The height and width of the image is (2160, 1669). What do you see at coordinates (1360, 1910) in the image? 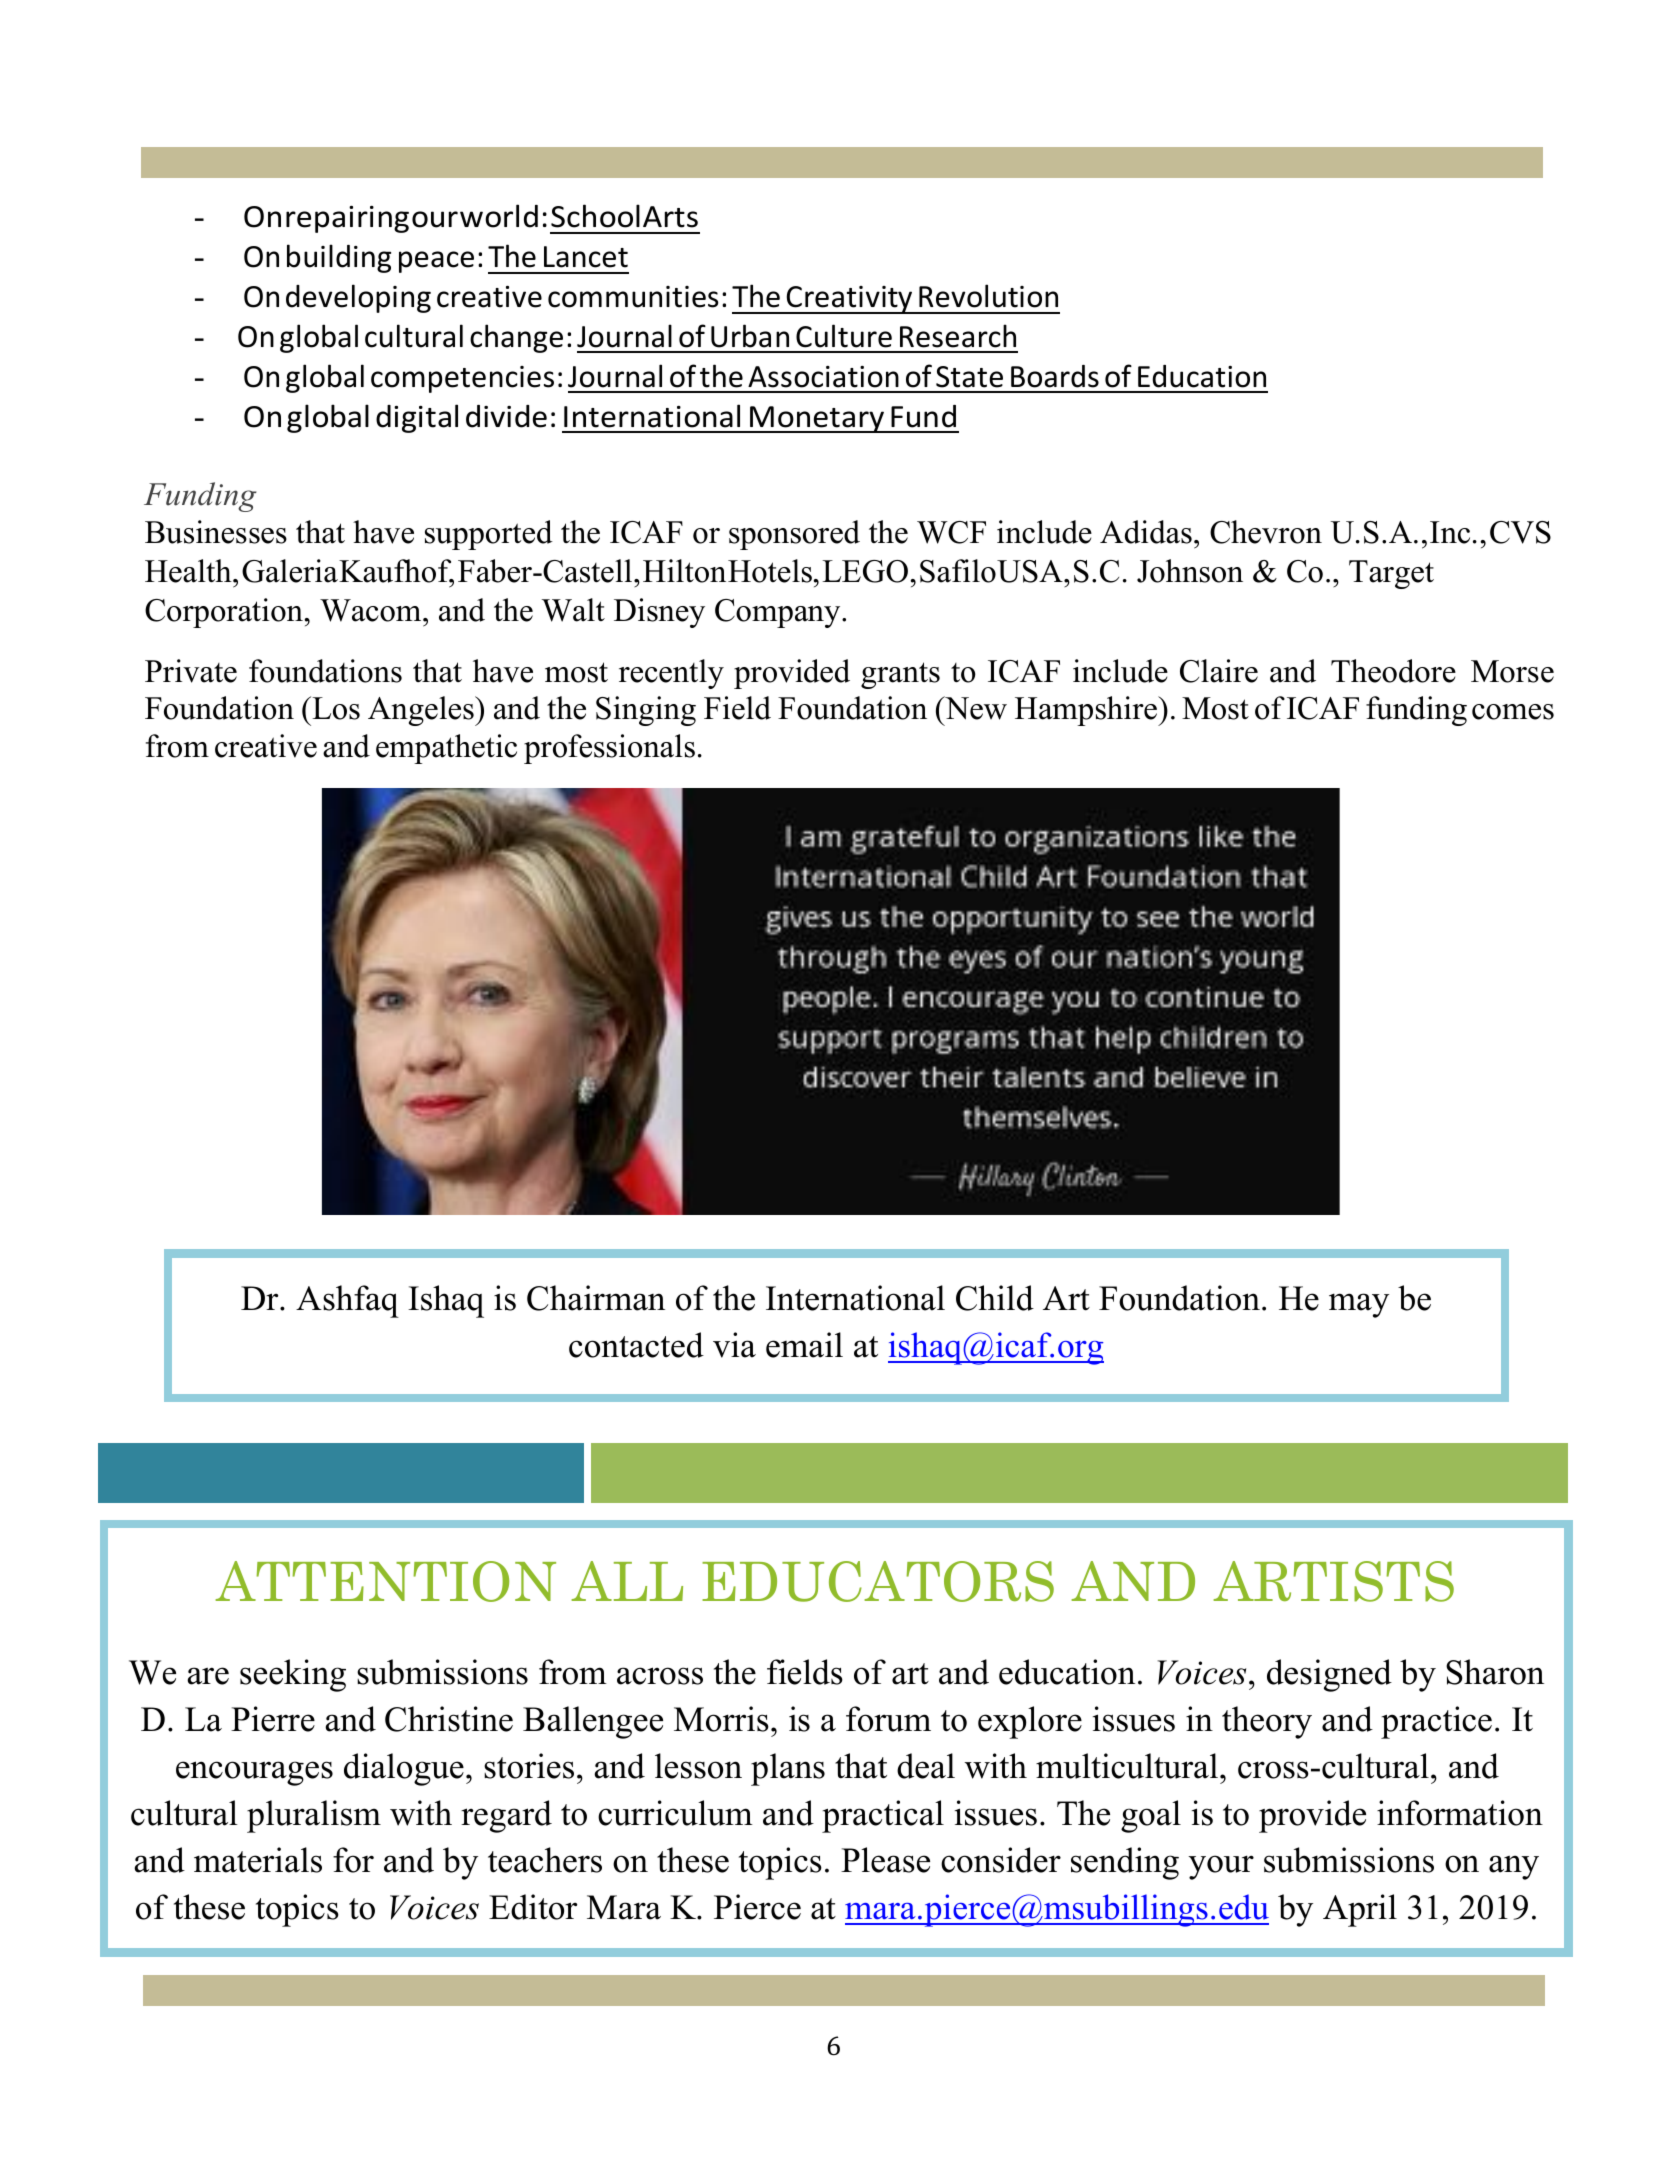
I see `April` at bounding box center [1360, 1910].
